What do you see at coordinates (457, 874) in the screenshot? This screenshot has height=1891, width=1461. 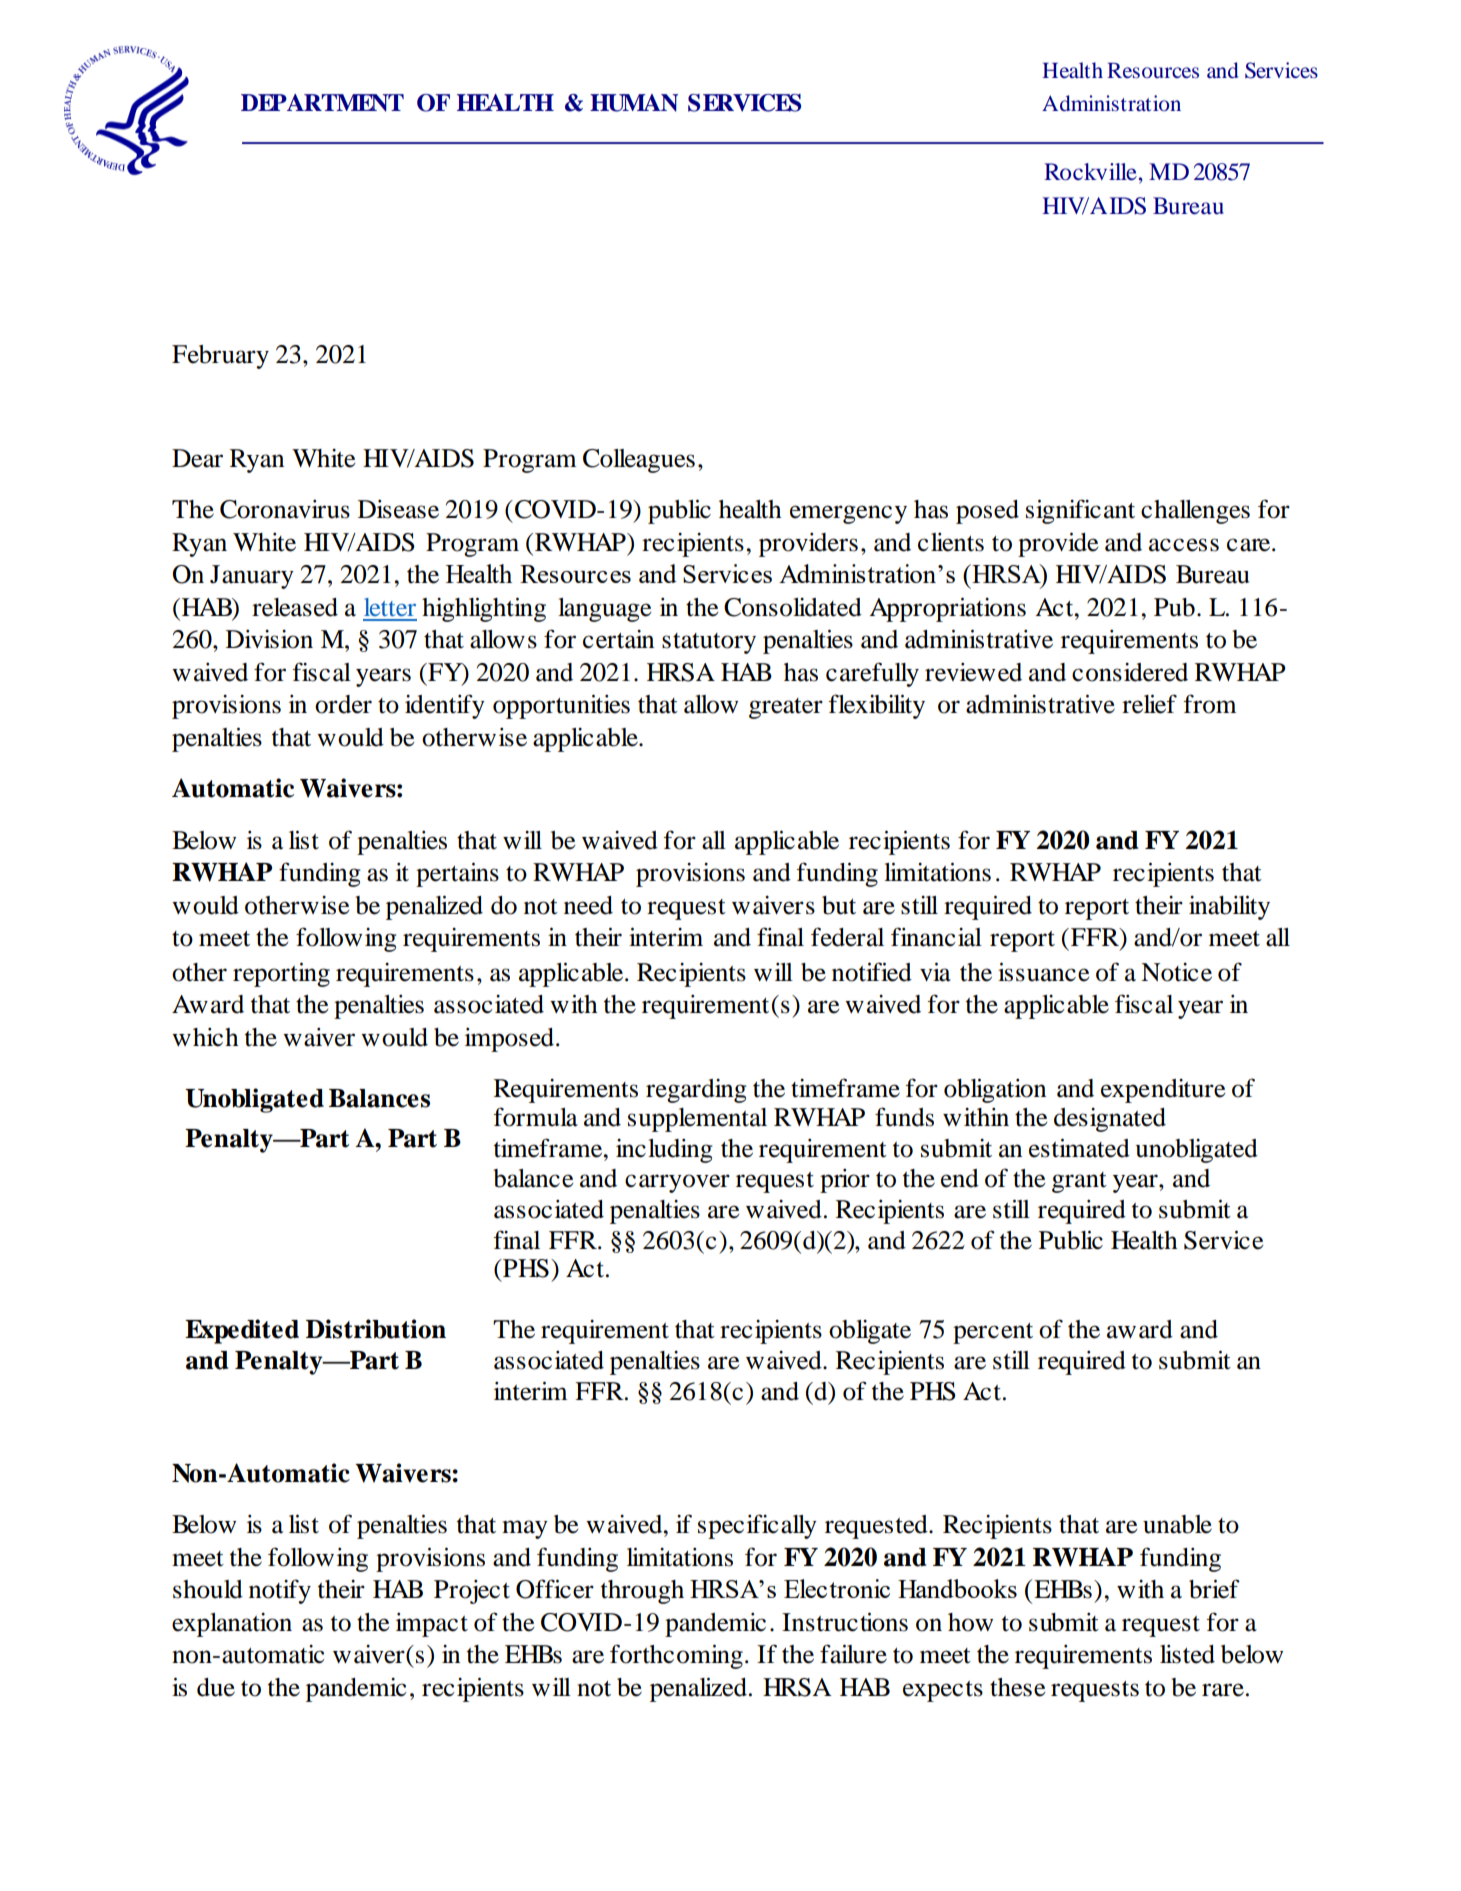 I see `pertains` at bounding box center [457, 874].
